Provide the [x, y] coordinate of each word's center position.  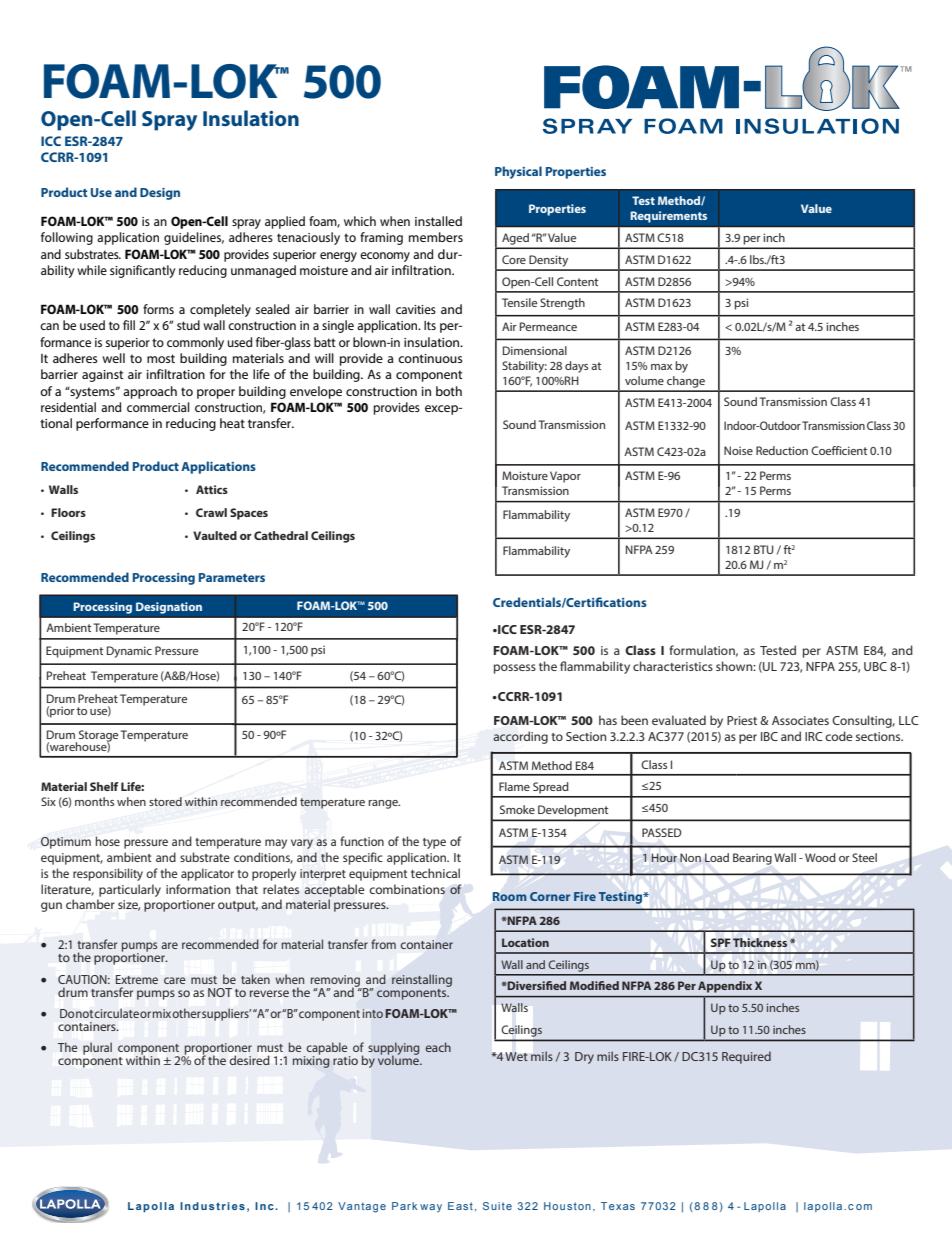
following [67, 238]
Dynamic [129, 652]
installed [438, 221]
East [460, 1206]
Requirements [668, 217]
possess [515, 669]
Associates [800, 720]
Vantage [362, 1207]
